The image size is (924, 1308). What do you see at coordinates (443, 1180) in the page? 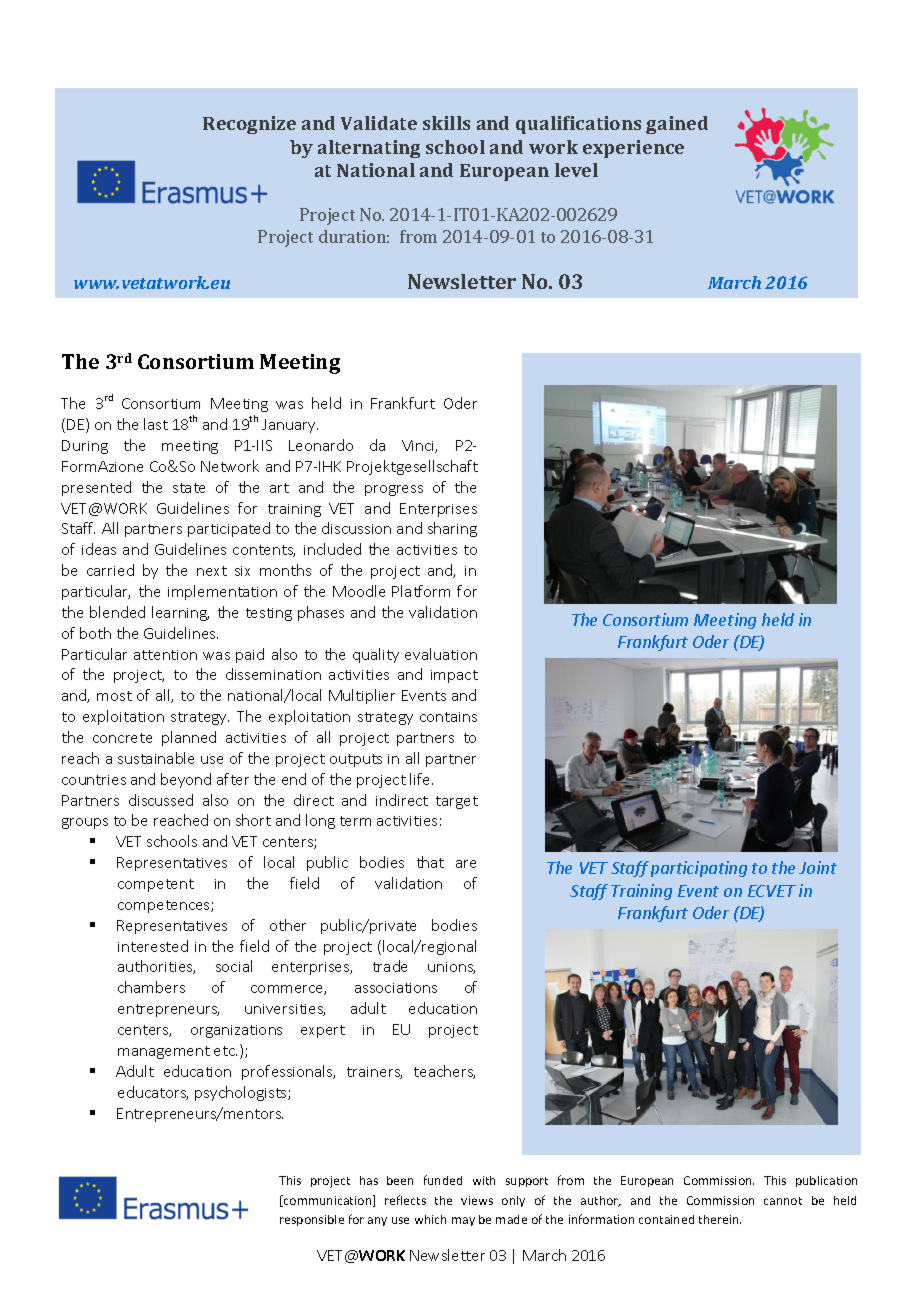
I see `funded` at bounding box center [443, 1180].
